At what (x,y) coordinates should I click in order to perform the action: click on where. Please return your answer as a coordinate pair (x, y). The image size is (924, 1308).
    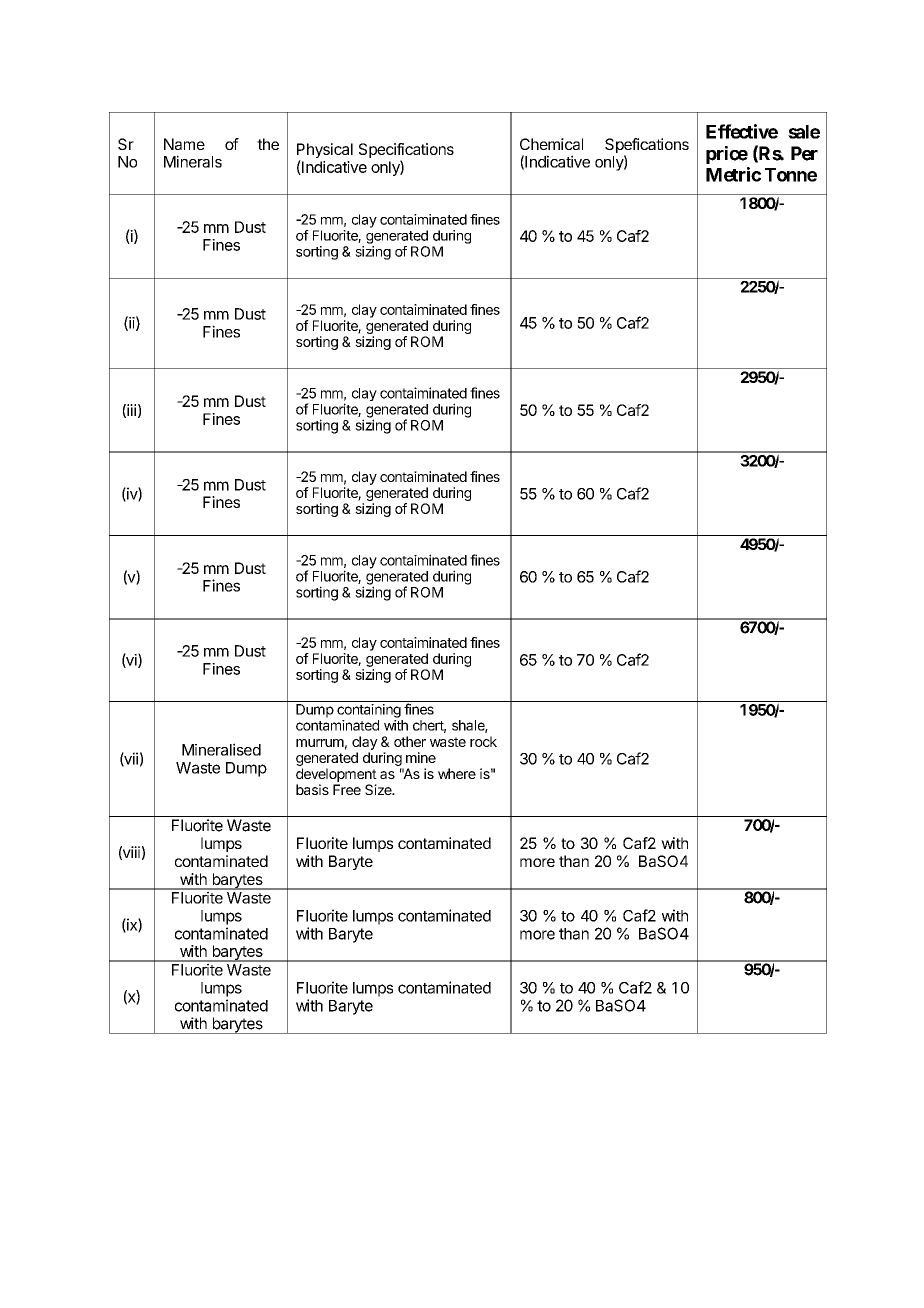
    Looking at the image, I should click on (457, 773).
